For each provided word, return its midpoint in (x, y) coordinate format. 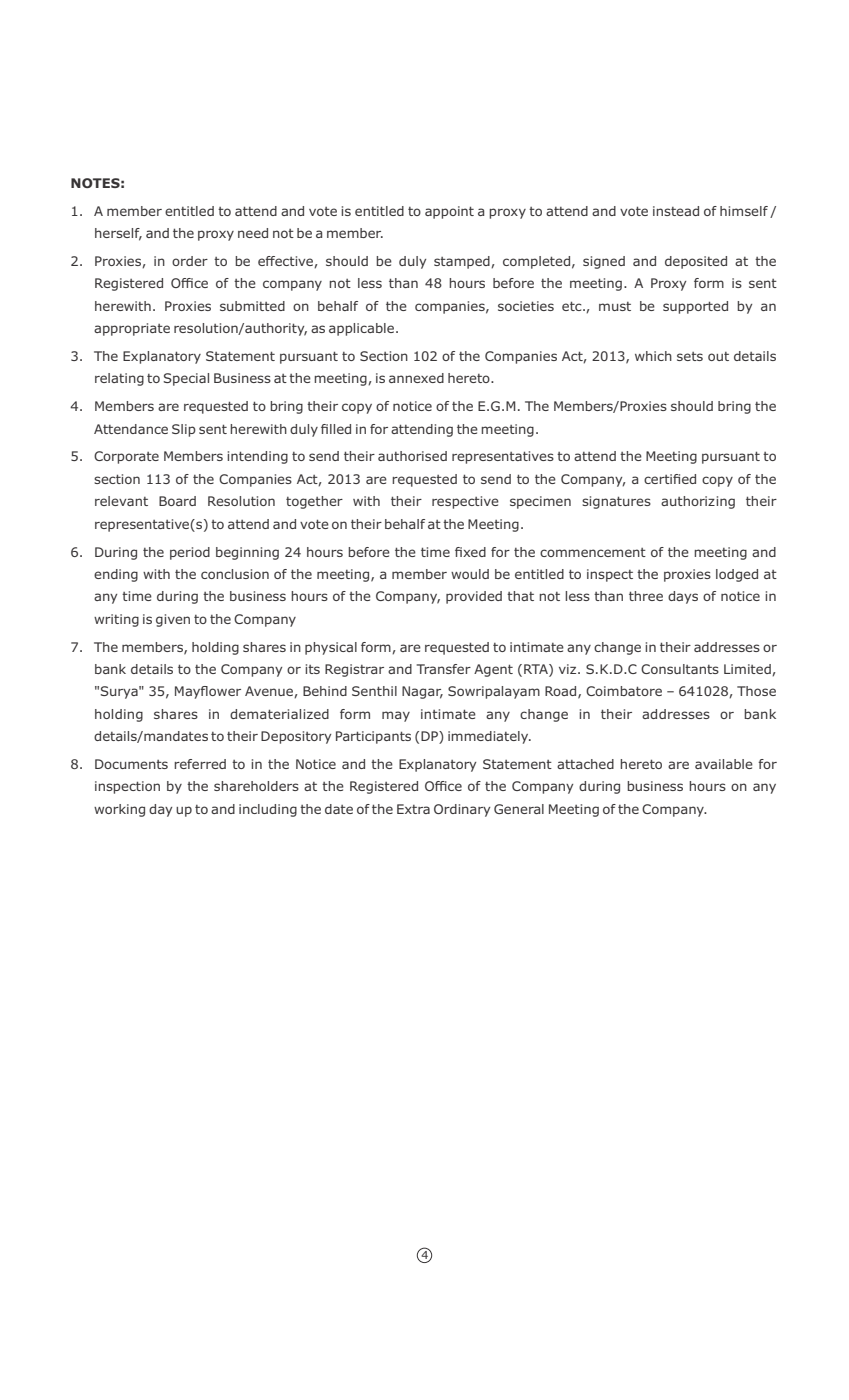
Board (177, 501)
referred (200, 764)
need (253, 233)
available (724, 764)
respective (465, 502)
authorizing (698, 502)
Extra (413, 809)
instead (676, 211)
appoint (449, 212)
